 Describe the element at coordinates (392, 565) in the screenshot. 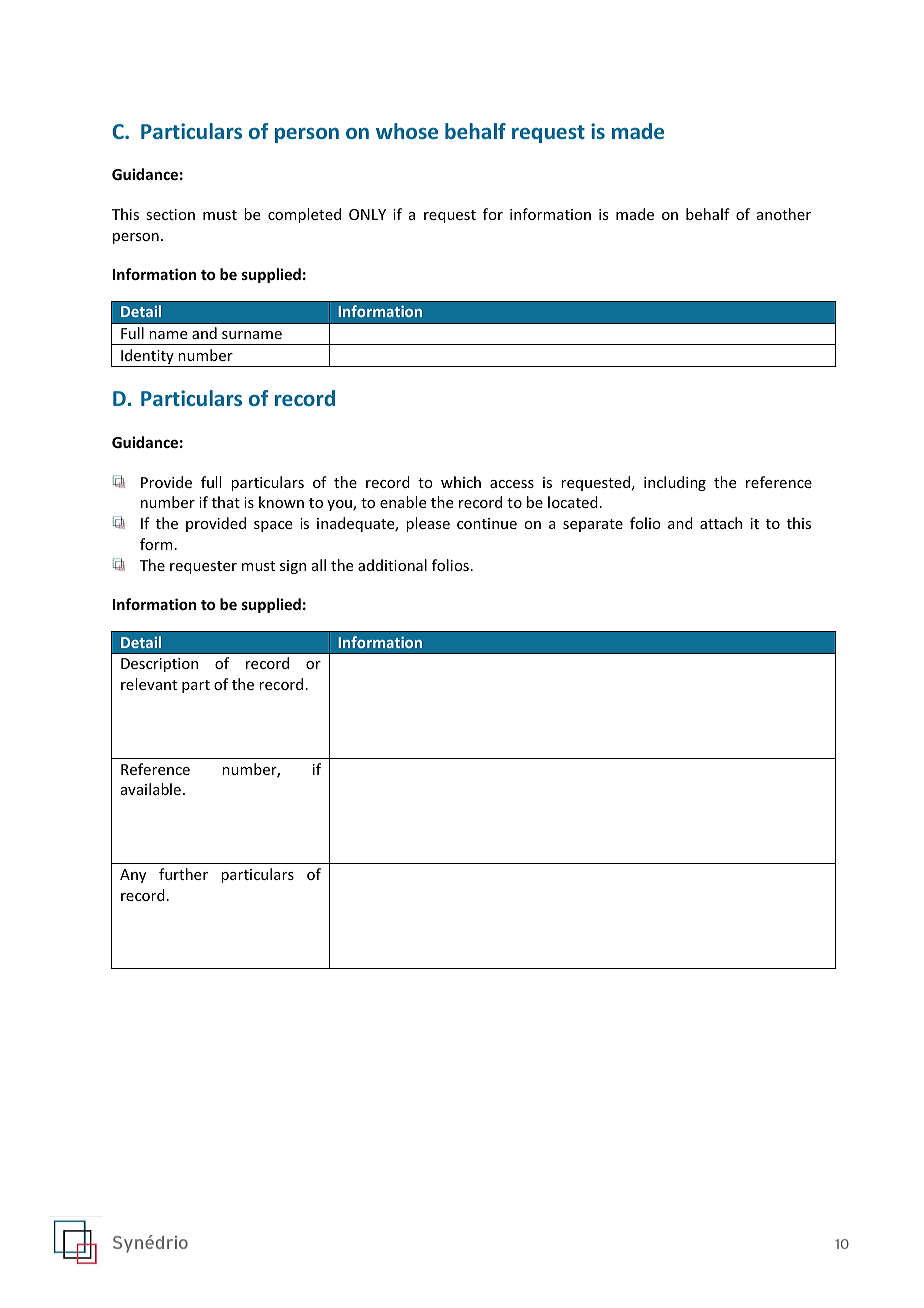

I see `additional` at that location.
